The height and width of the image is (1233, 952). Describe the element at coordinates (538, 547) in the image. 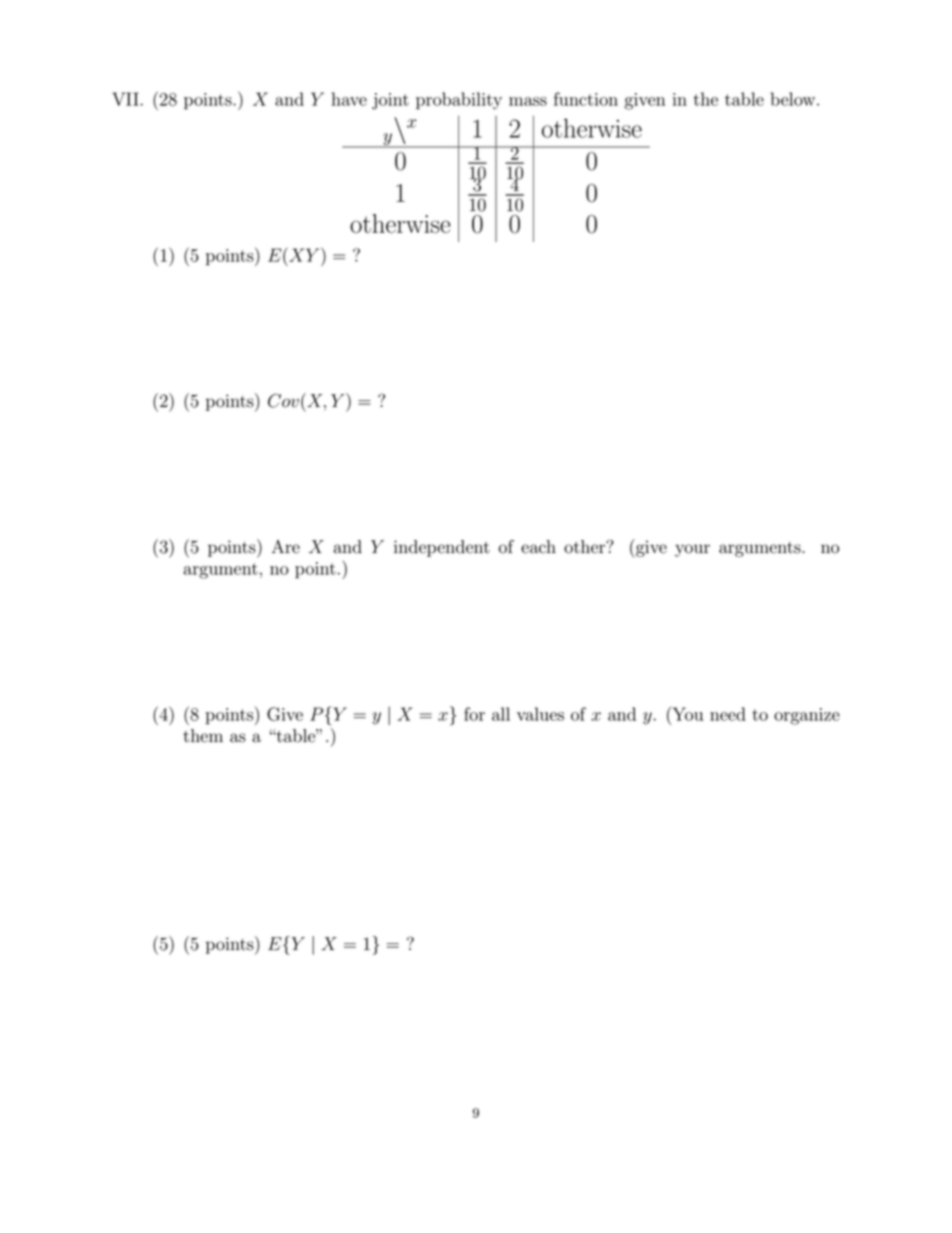

I see `each` at that location.
